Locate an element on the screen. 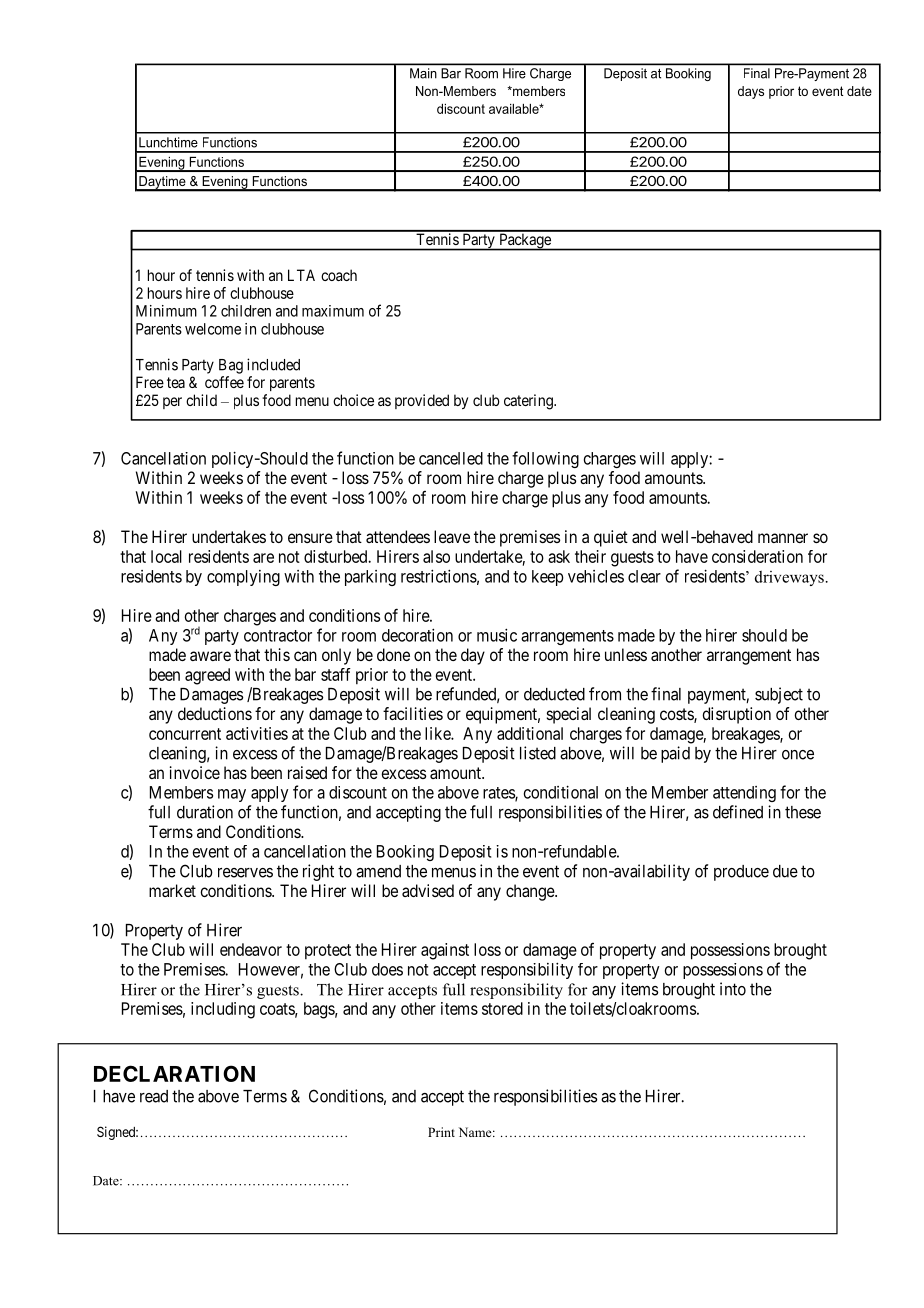 Image resolution: width=924 pixels, height=1308 pixels. into is located at coordinates (733, 989).
